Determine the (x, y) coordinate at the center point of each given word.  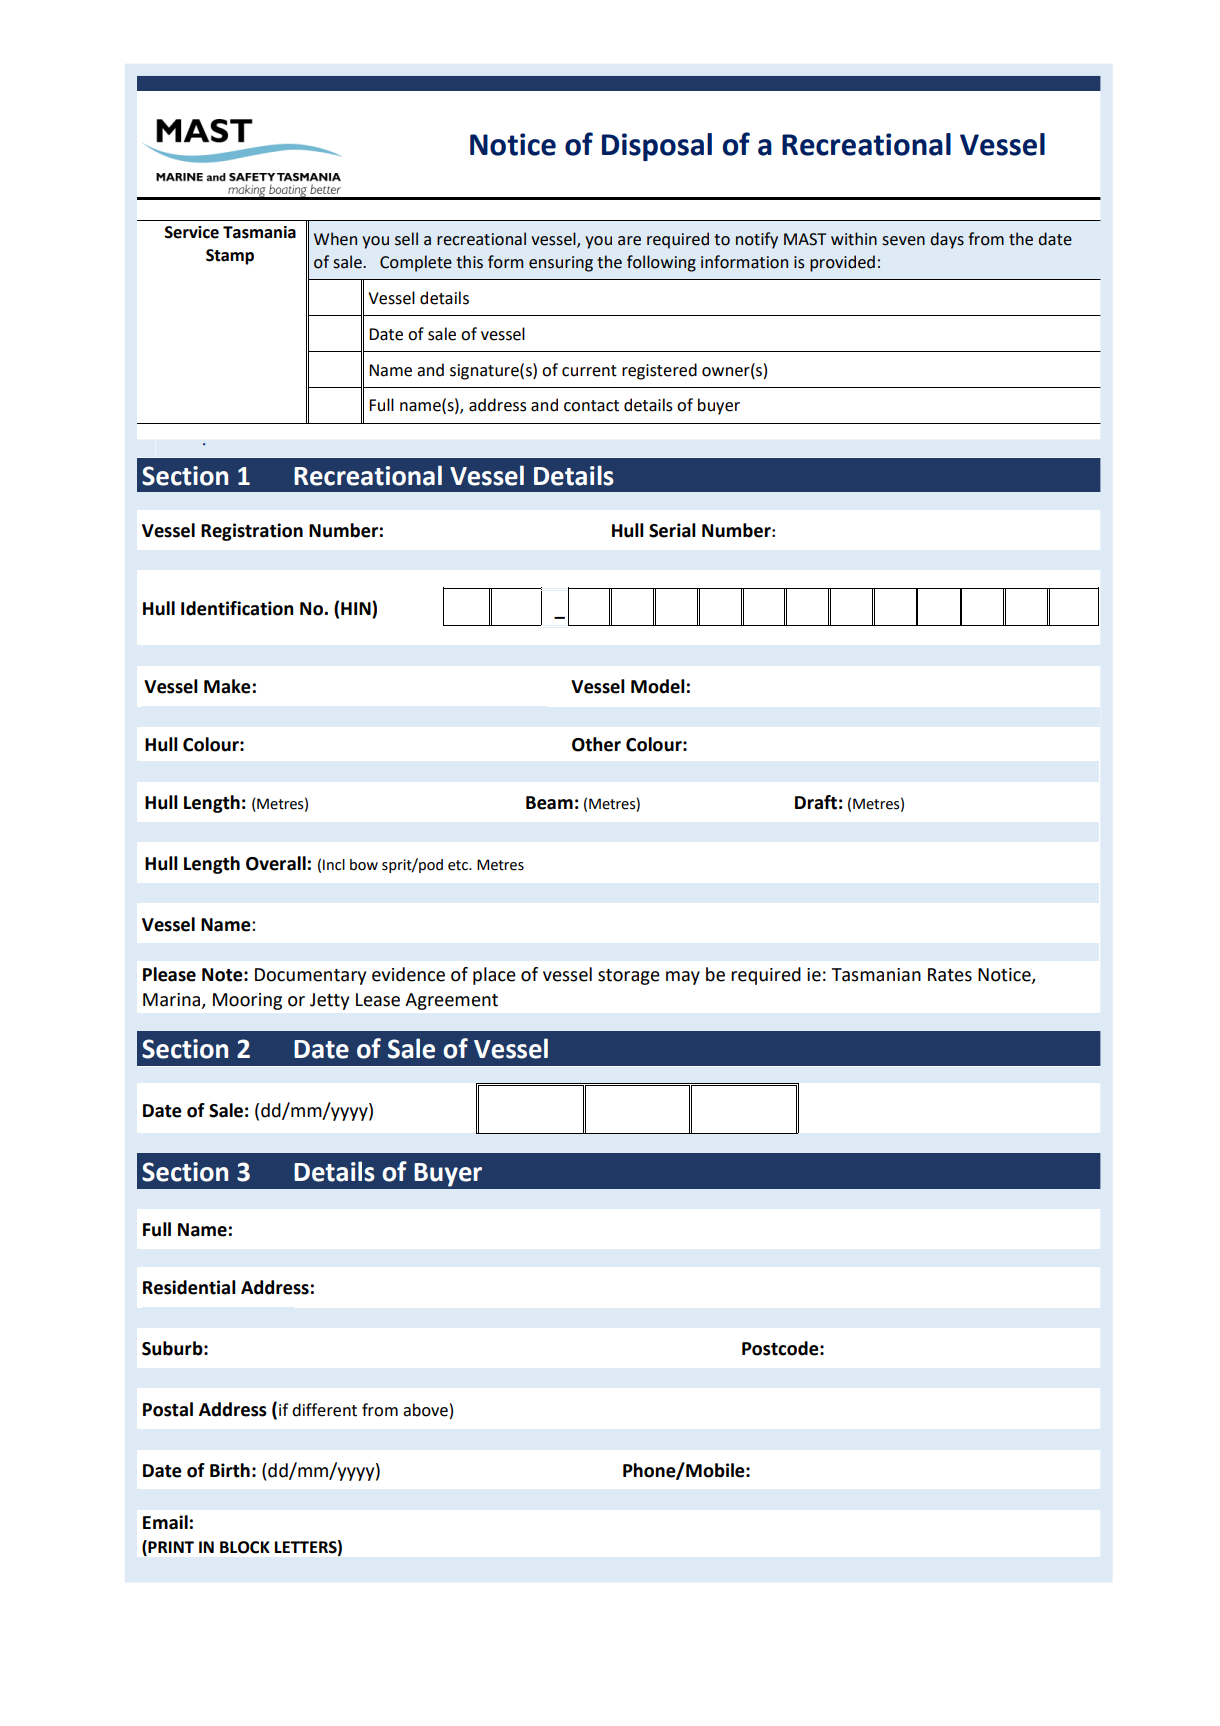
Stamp (230, 257)
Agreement (451, 1001)
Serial (672, 530)
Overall (276, 863)
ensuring (561, 264)
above (425, 1410)
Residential (189, 1287)
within (854, 239)
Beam (549, 803)
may (683, 978)
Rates (950, 975)
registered (659, 371)
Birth (230, 1470)
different (324, 1410)
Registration (252, 532)
